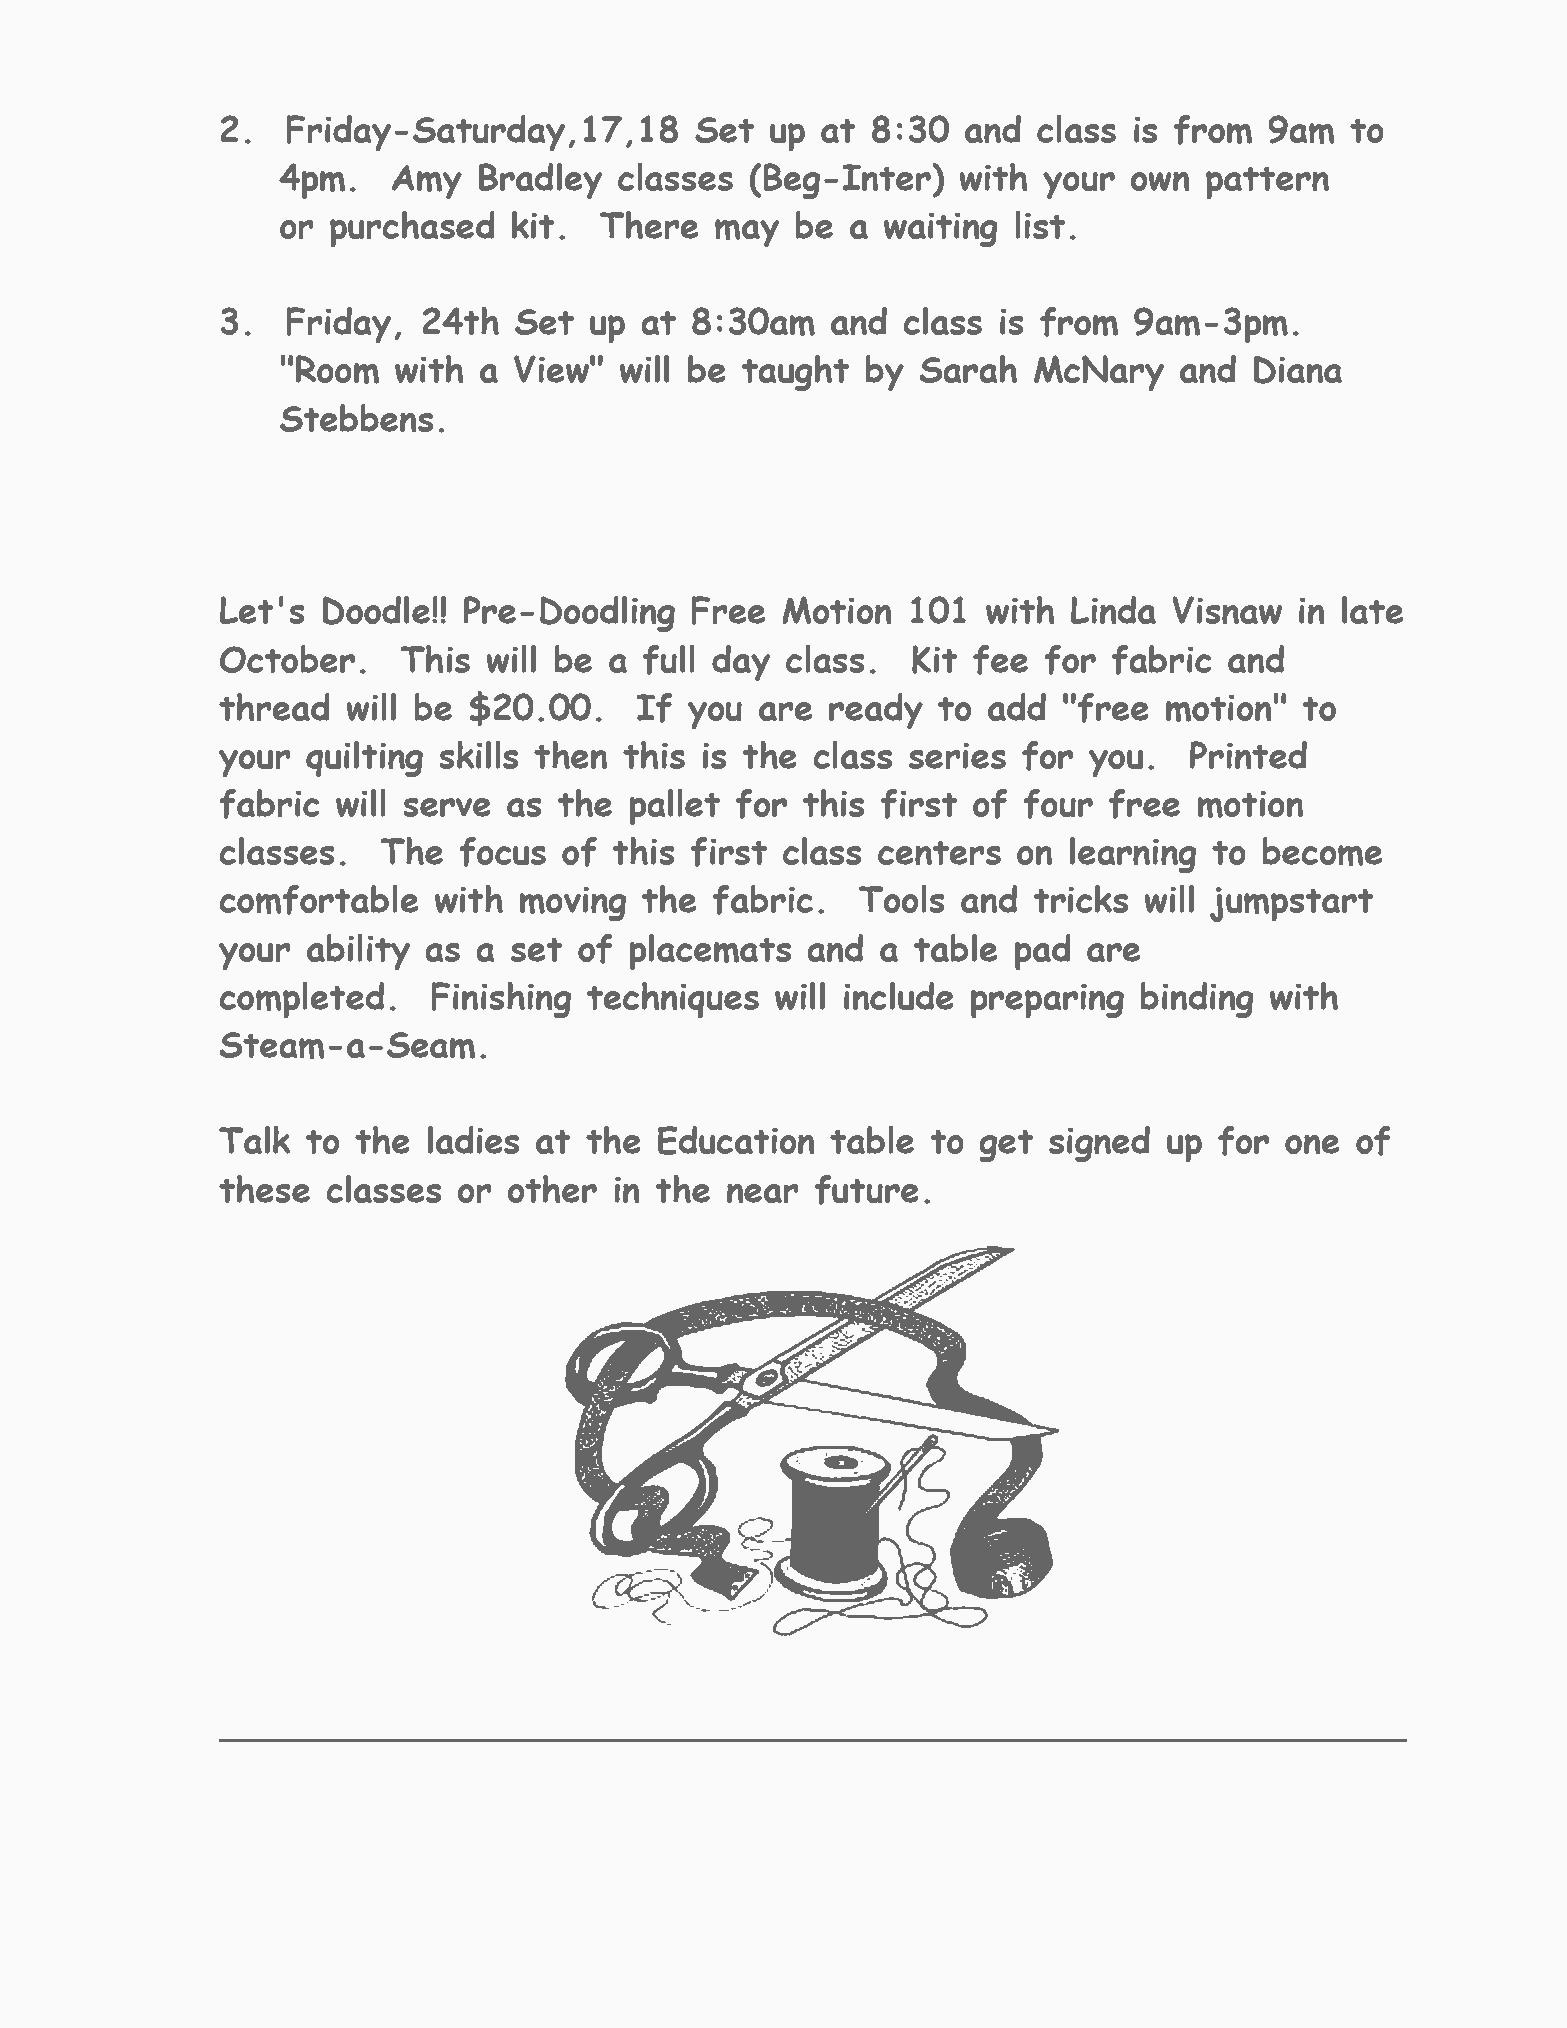 Image resolution: width=1567 pixels, height=2028 pixels. What do you see at coordinates (902, 899) in the screenshot?
I see `Tools` at bounding box center [902, 899].
